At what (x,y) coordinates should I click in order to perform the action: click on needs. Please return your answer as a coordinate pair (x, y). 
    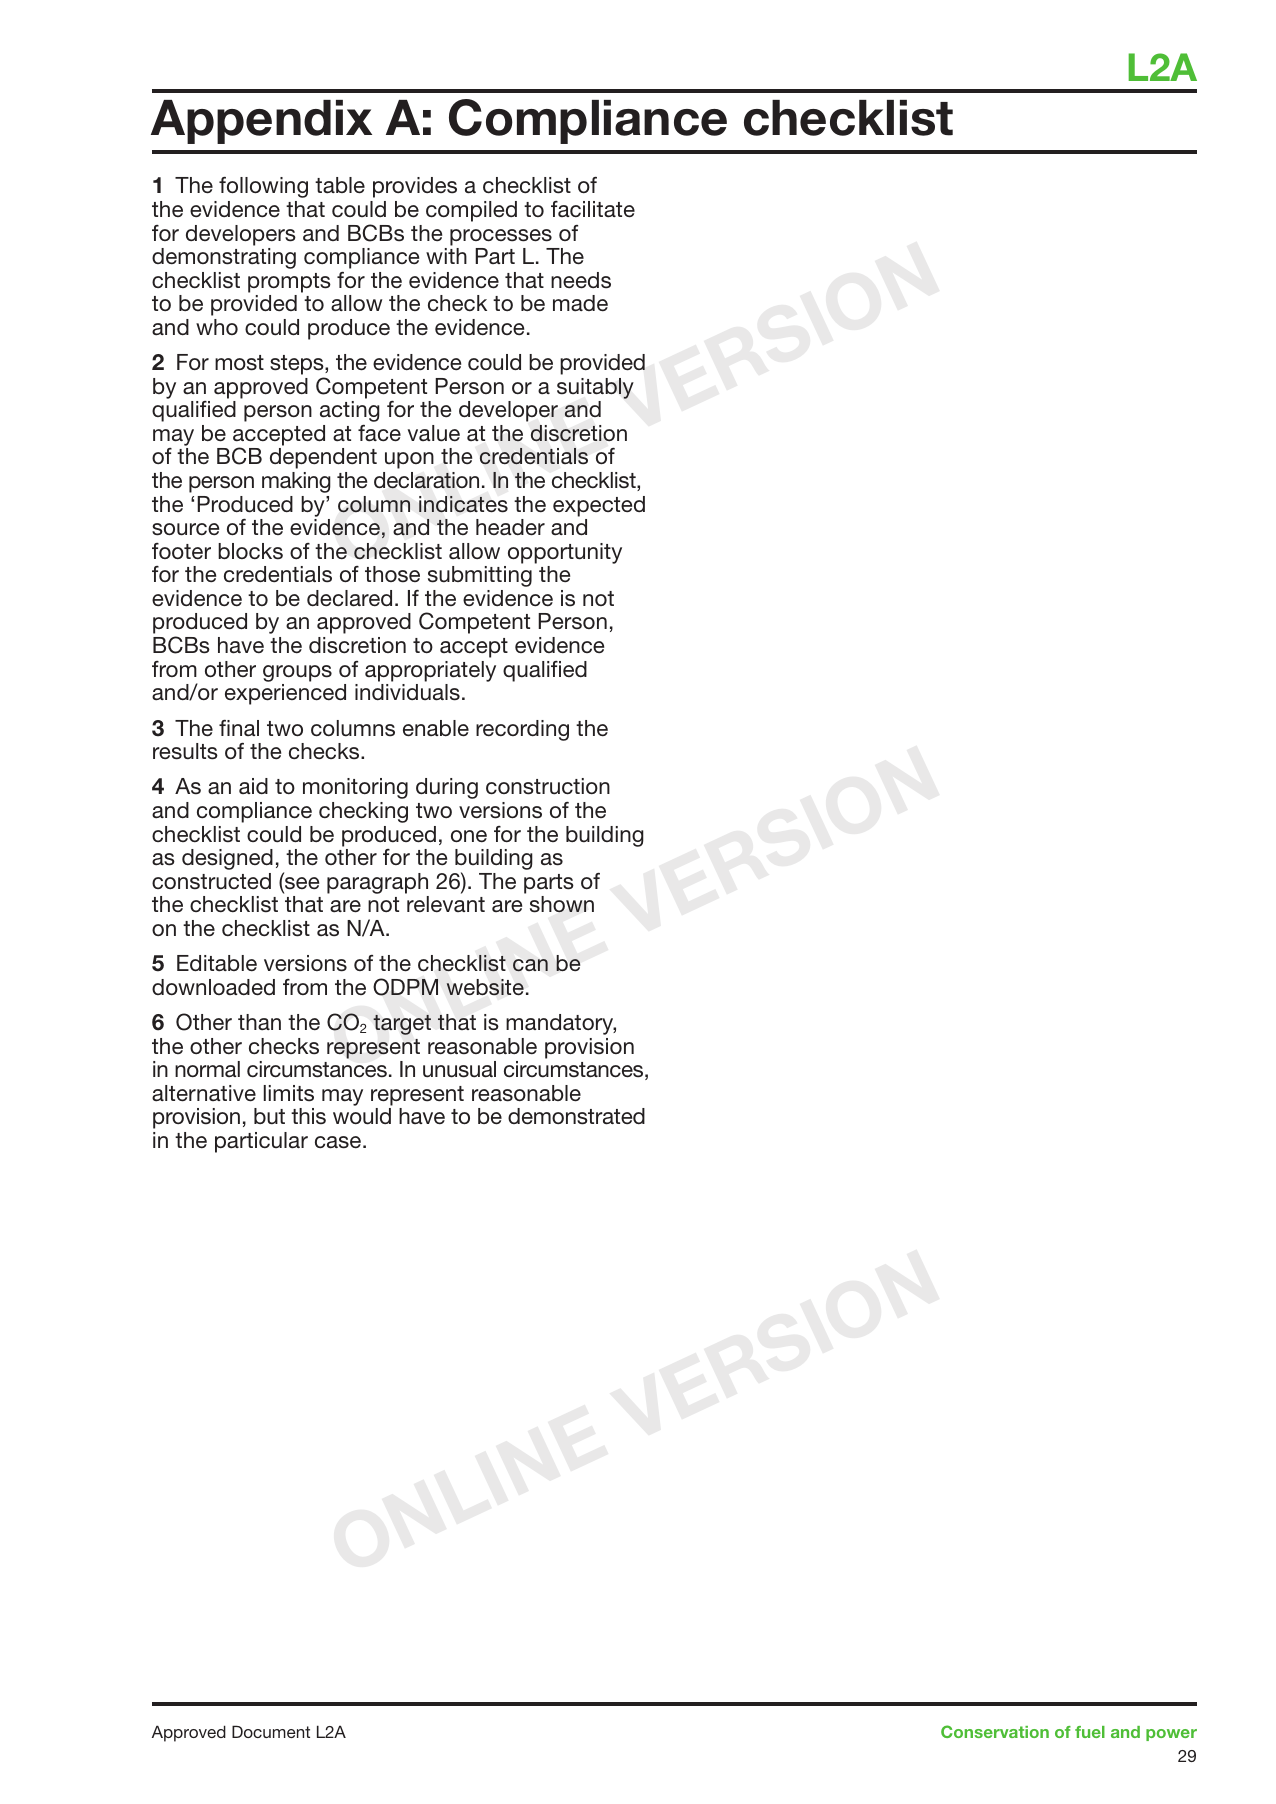
    Looking at the image, I should click on (581, 280).
